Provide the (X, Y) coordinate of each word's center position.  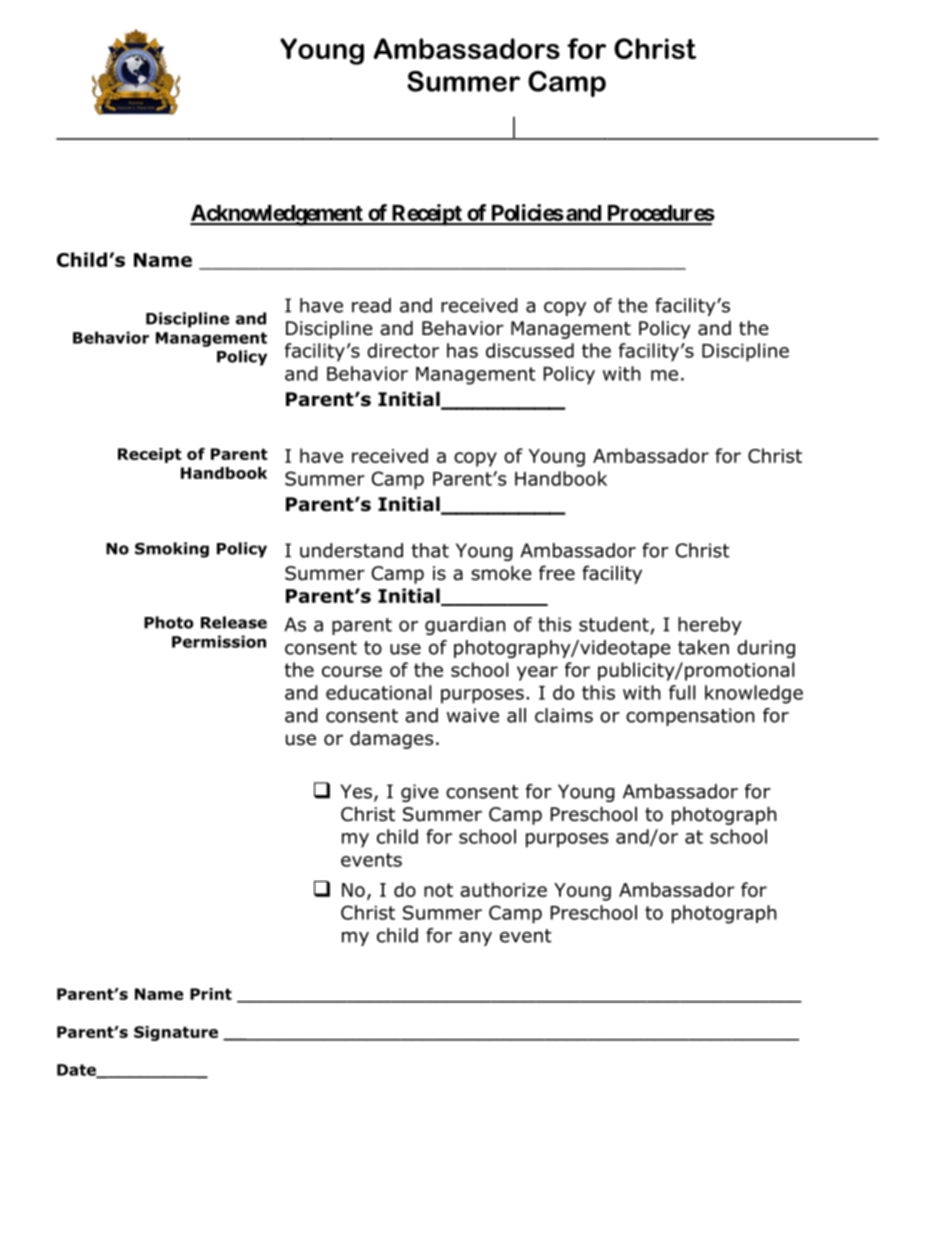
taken (703, 647)
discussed (530, 350)
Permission (219, 641)
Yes (357, 792)
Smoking (172, 550)
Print (211, 994)
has (462, 350)
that (430, 550)
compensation (690, 717)
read (371, 305)
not (438, 890)
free (557, 573)
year (537, 673)
